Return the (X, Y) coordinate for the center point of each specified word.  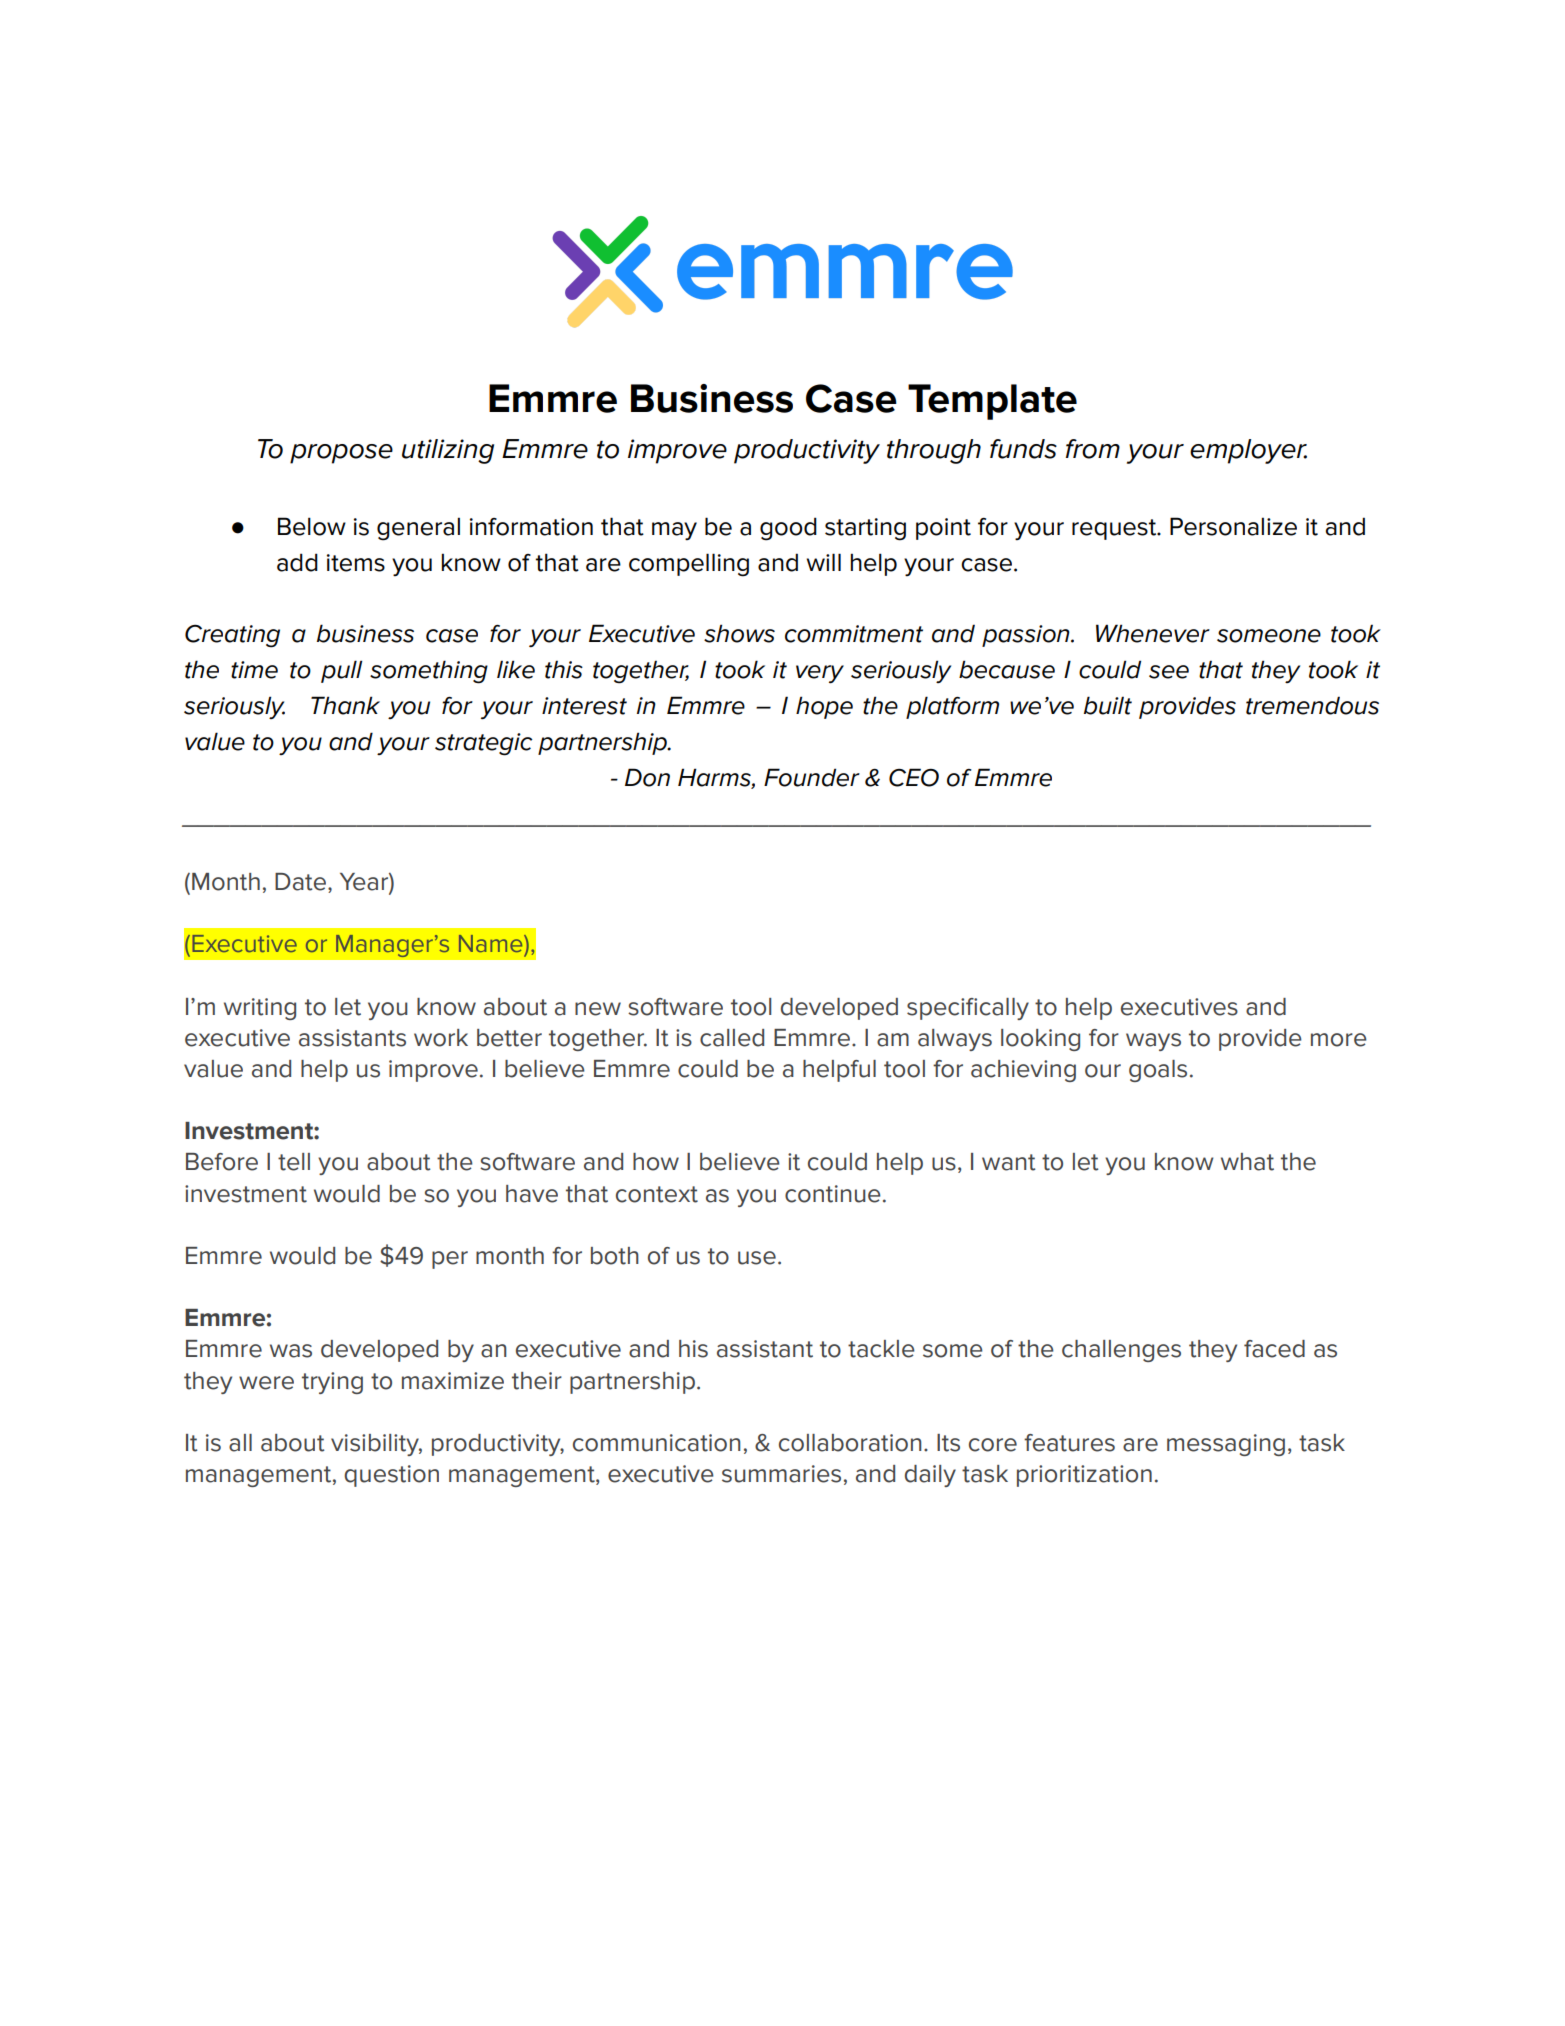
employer (1248, 451)
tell (294, 1162)
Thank (345, 705)
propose (341, 454)
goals (1158, 1071)
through (934, 451)
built (1108, 705)
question (391, 1476)
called (732, 1038)
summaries (781, 1474)
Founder (812, 777)
